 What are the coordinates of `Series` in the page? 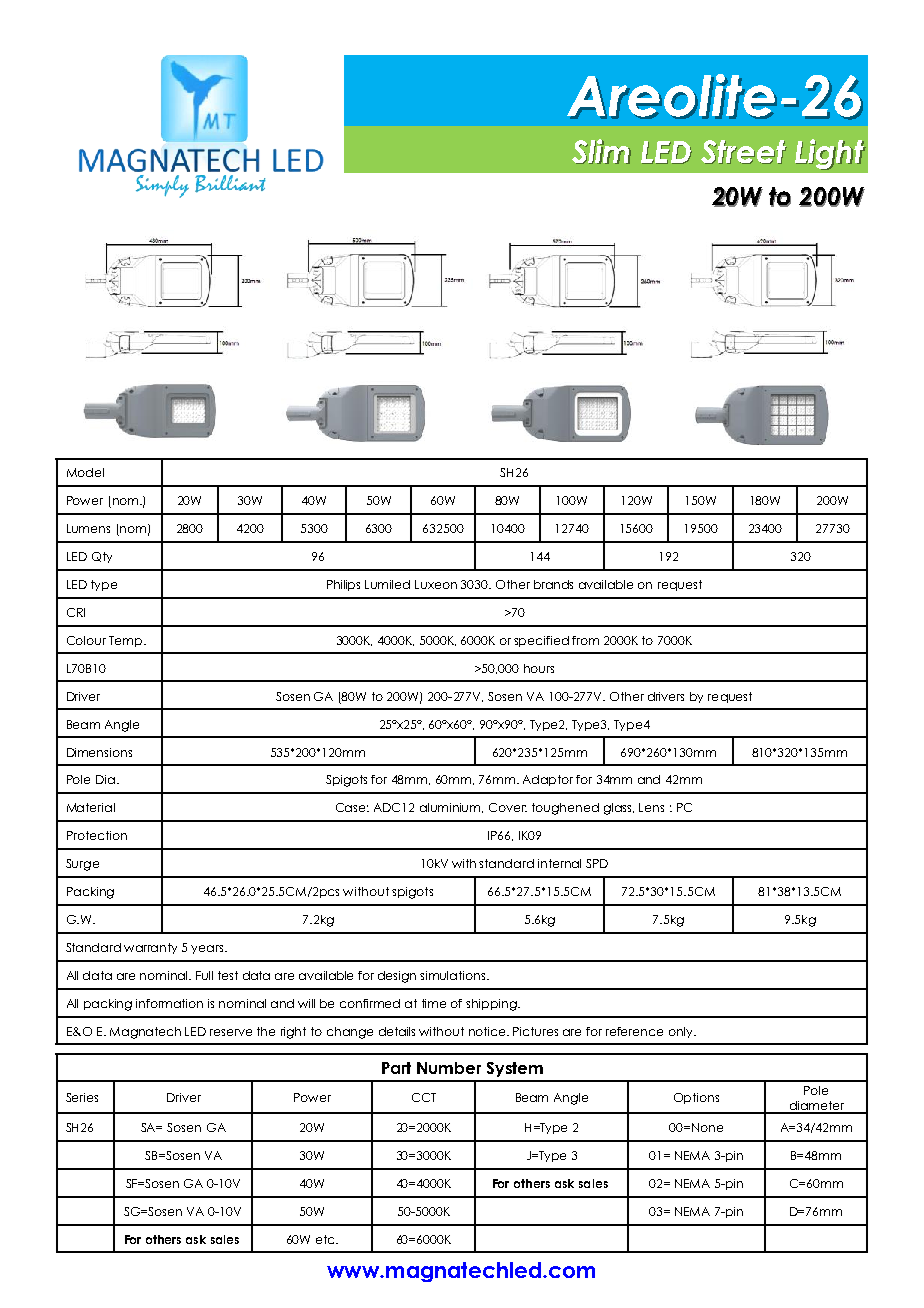 It's located at (82, 1097).
